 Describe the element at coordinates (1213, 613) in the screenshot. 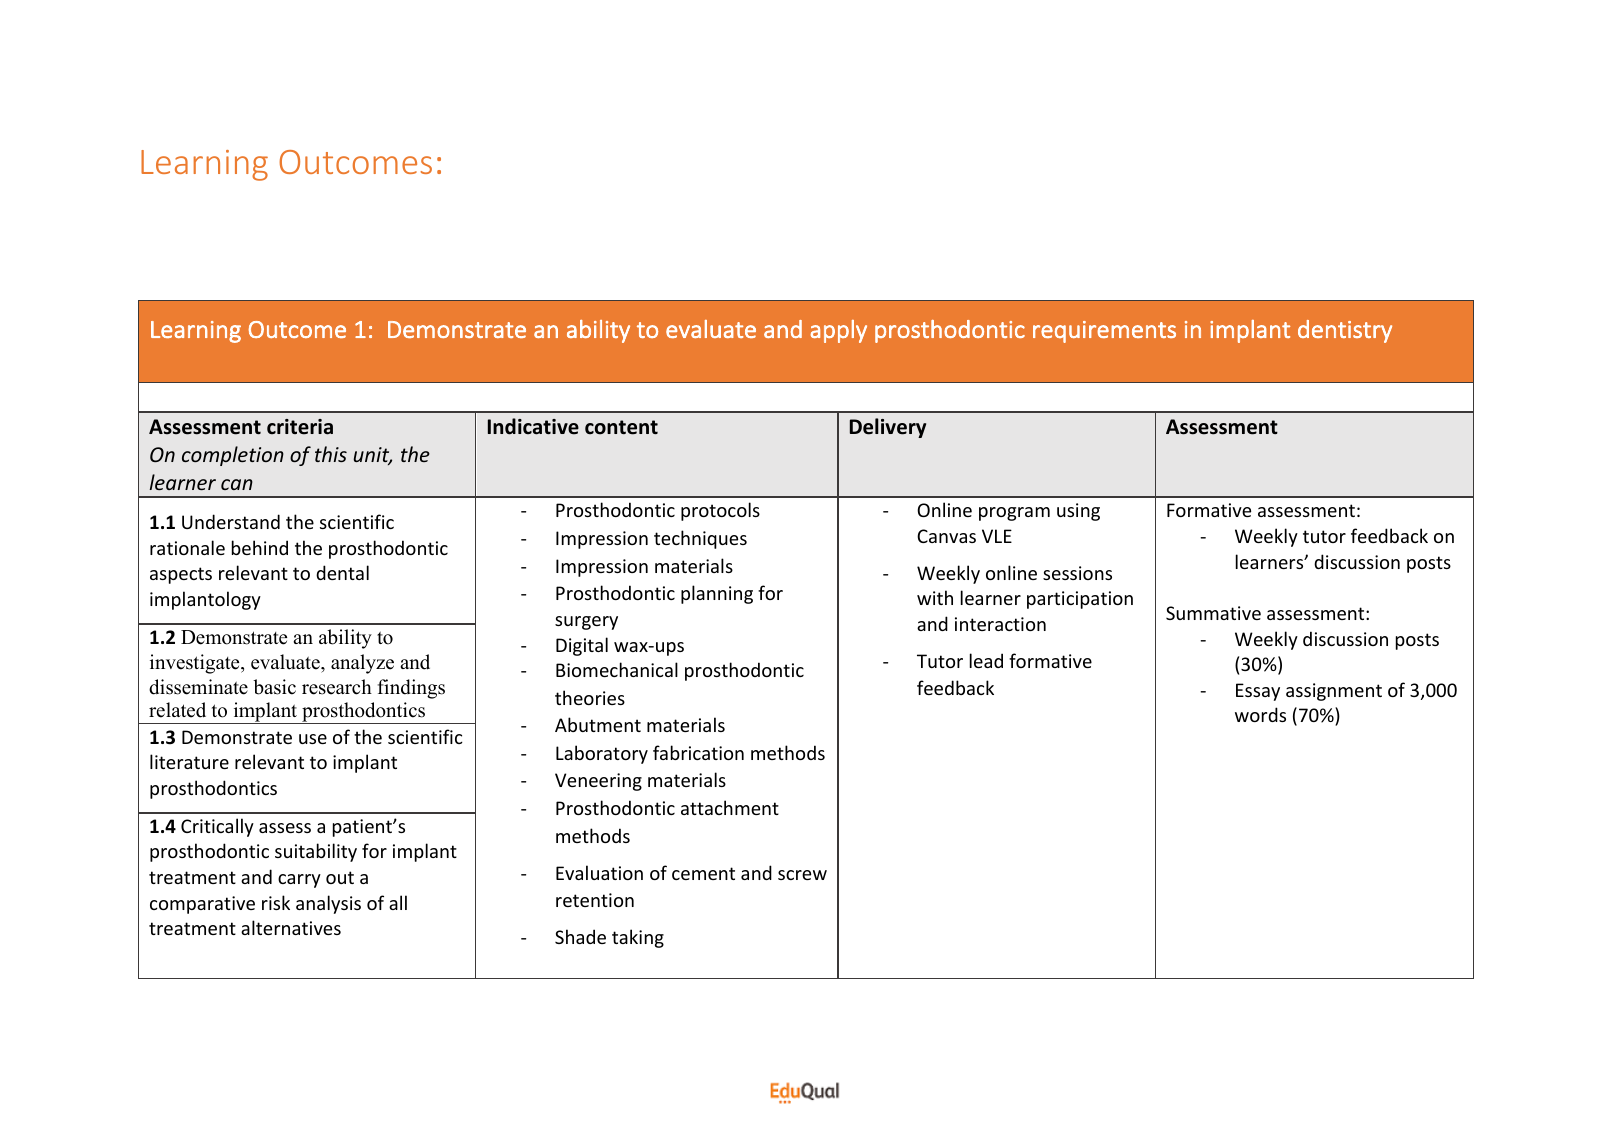

I see `Summative` at that location.
